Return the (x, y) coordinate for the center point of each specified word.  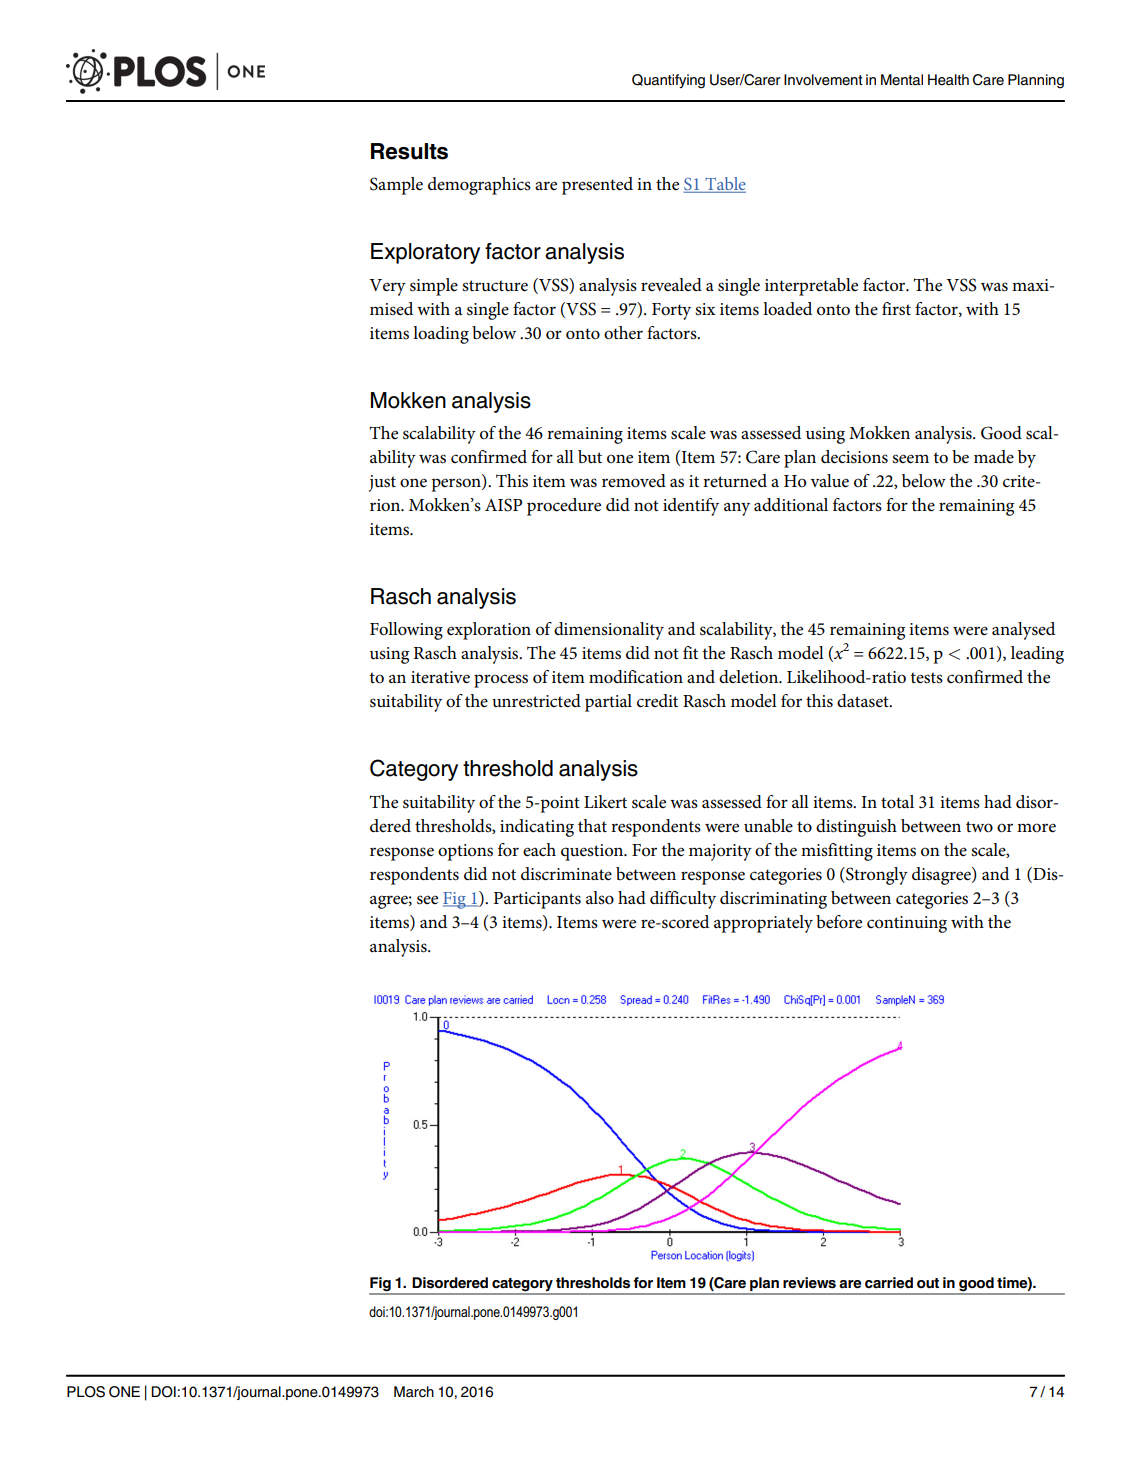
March (414, 1392)
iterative (440, 677)
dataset (864, 701)
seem (910, 459)
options (465, 852)
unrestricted (536, 701)
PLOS (86, 1392)
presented (597, 186)
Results (409, 151)
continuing (907, 924)
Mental (902, 80)
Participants (537, 900)
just (382, 483)
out (928, 1283)
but (590, 456)
